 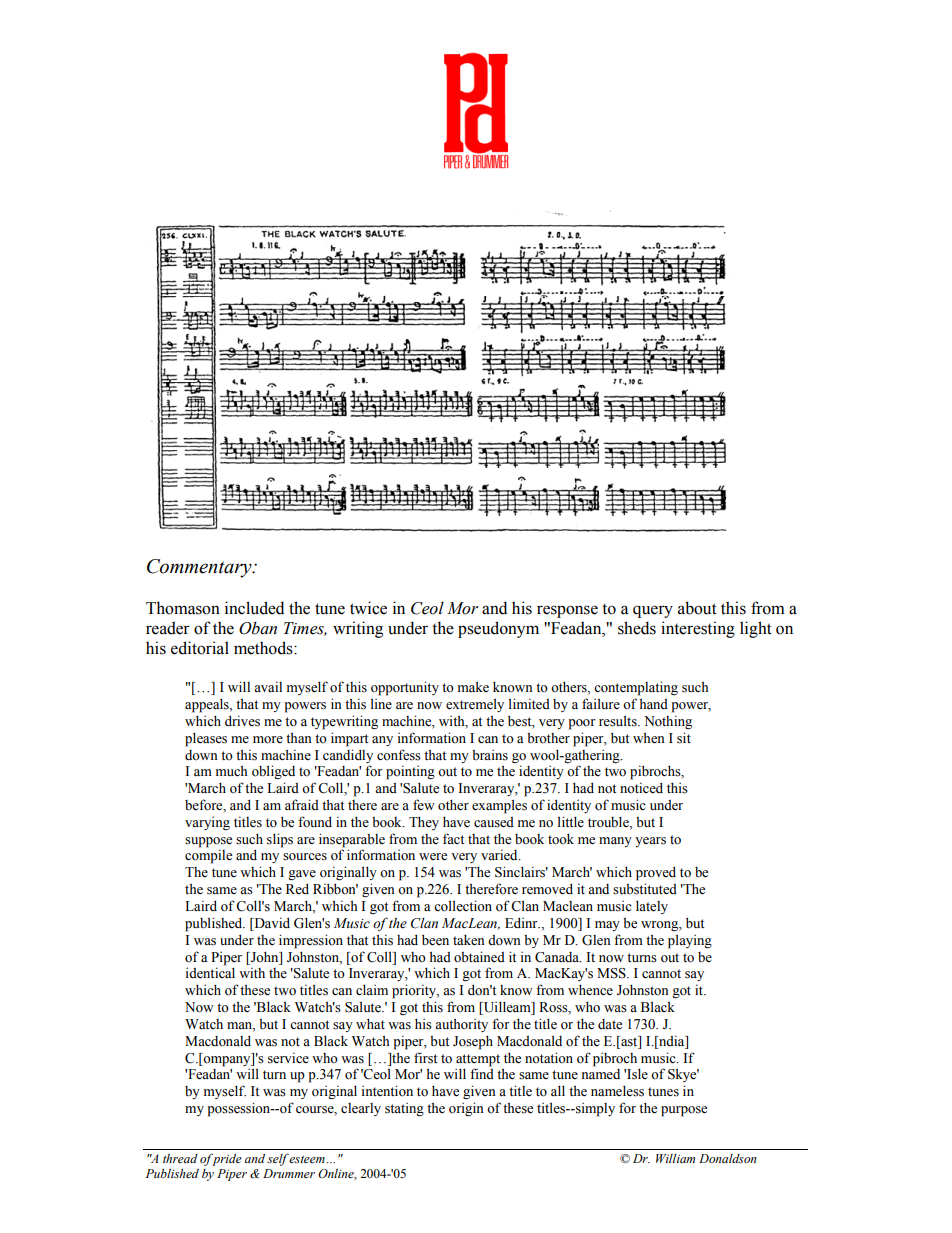 I want to click on noticed, so click(x=641, y=788).
